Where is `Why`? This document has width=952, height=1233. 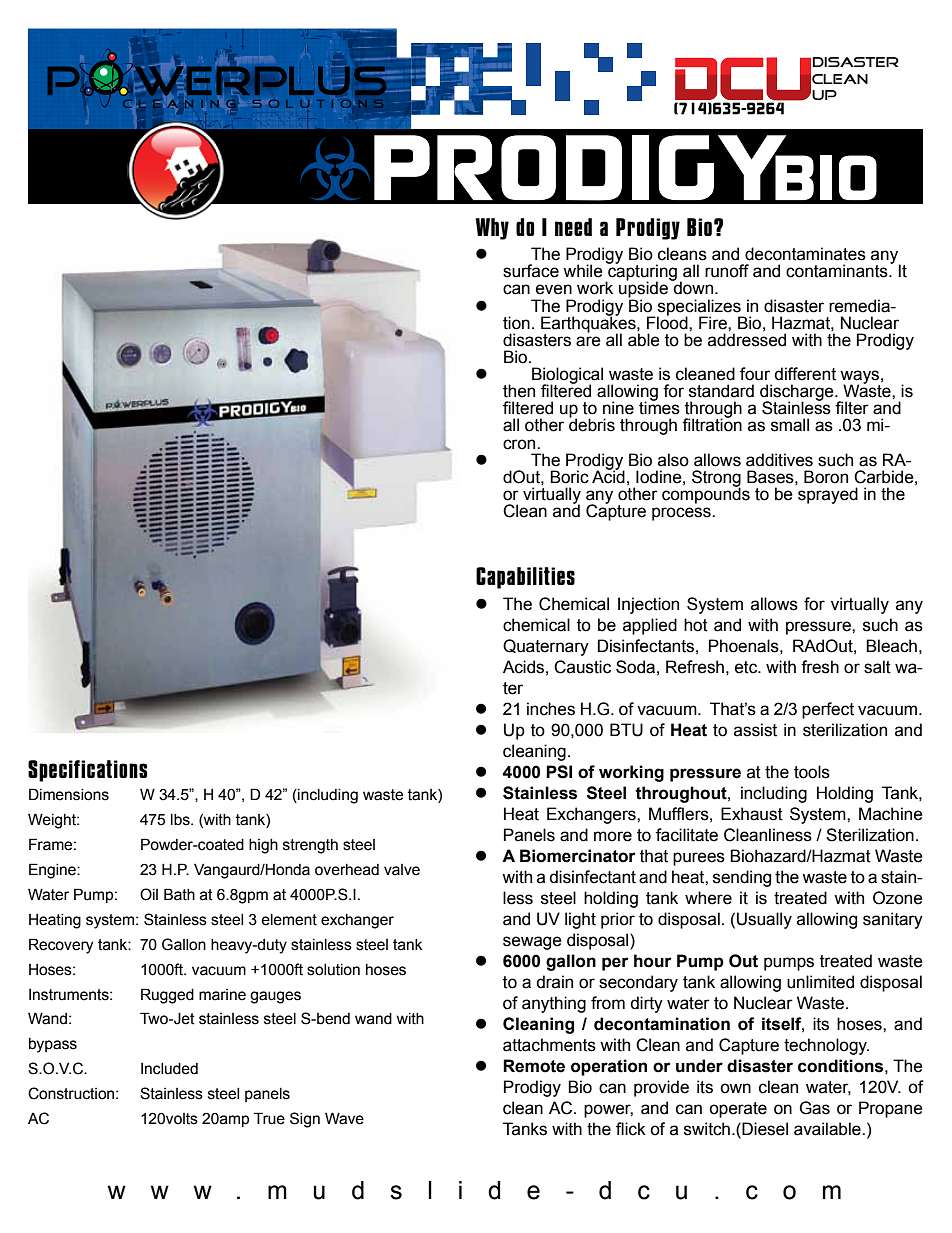
Why is located at coordinates (492, 229).
